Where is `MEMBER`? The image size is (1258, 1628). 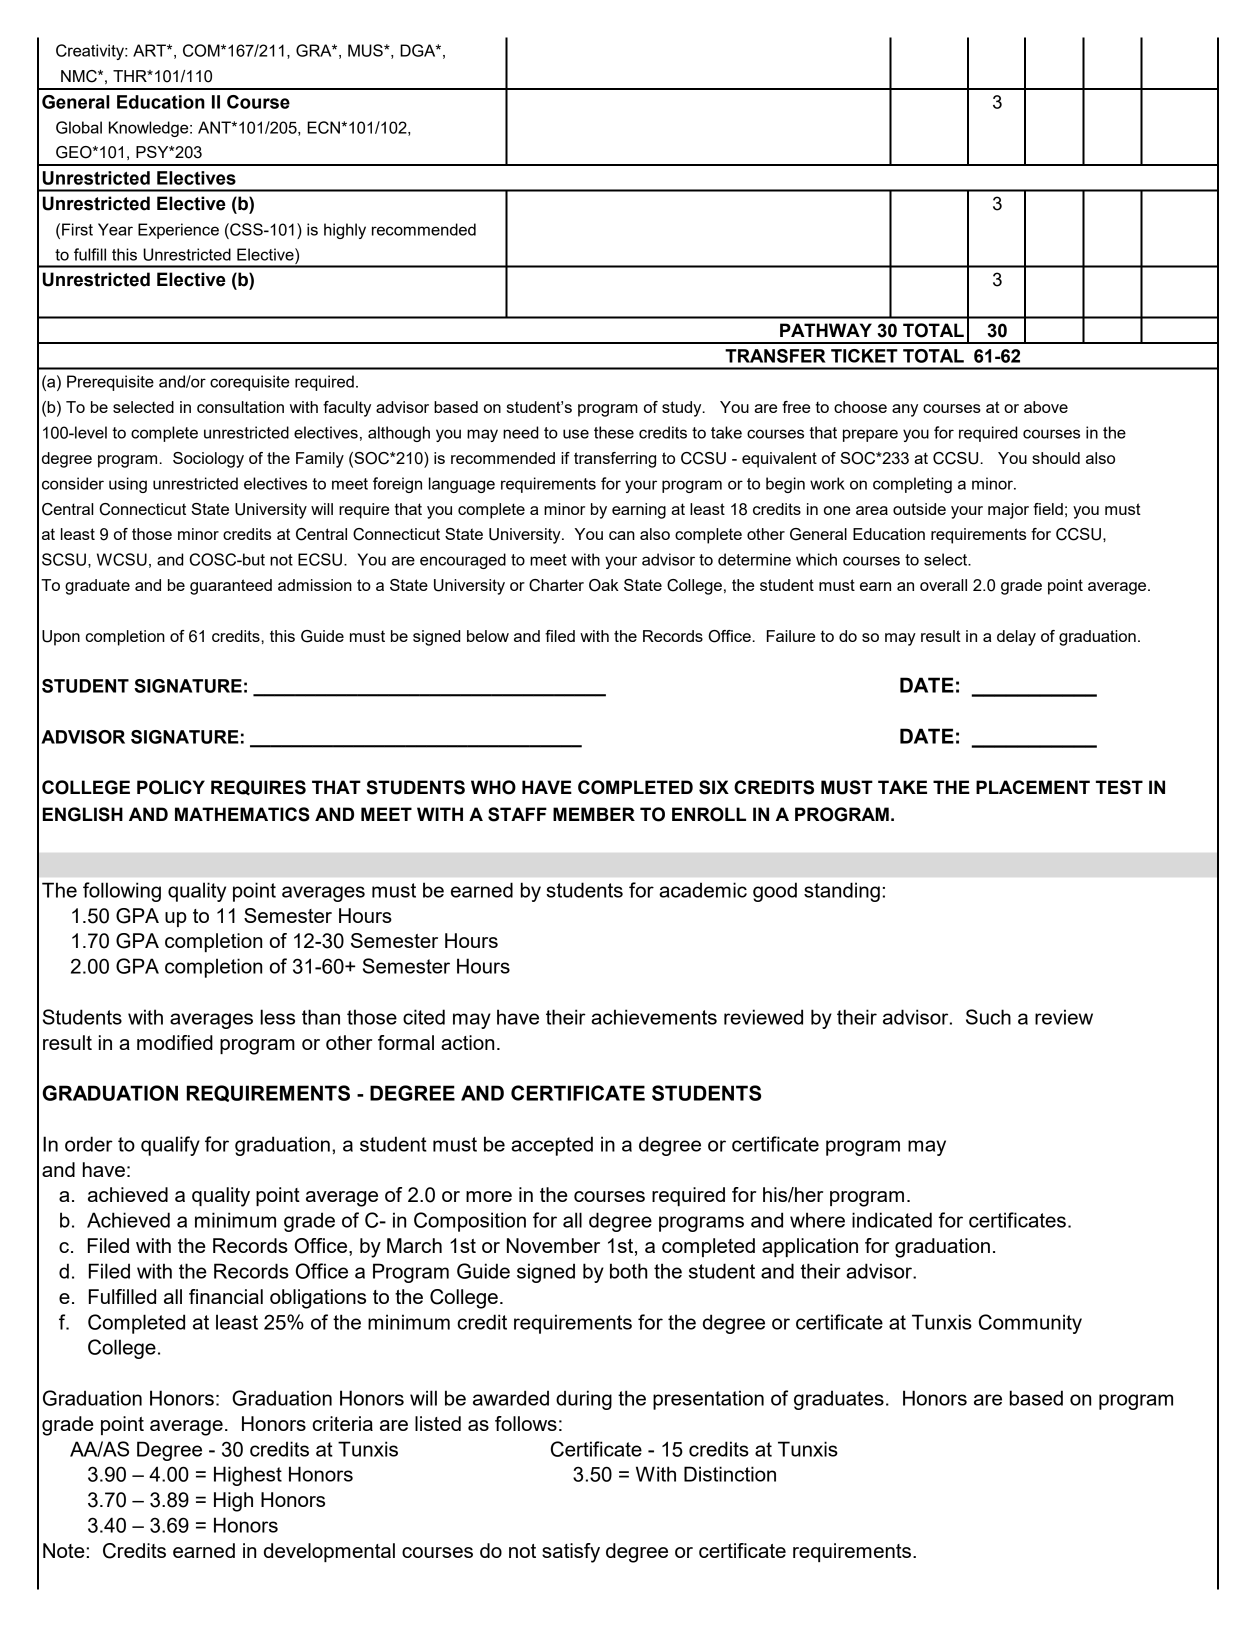 MEMBER is located at coordinates (594, 814).
